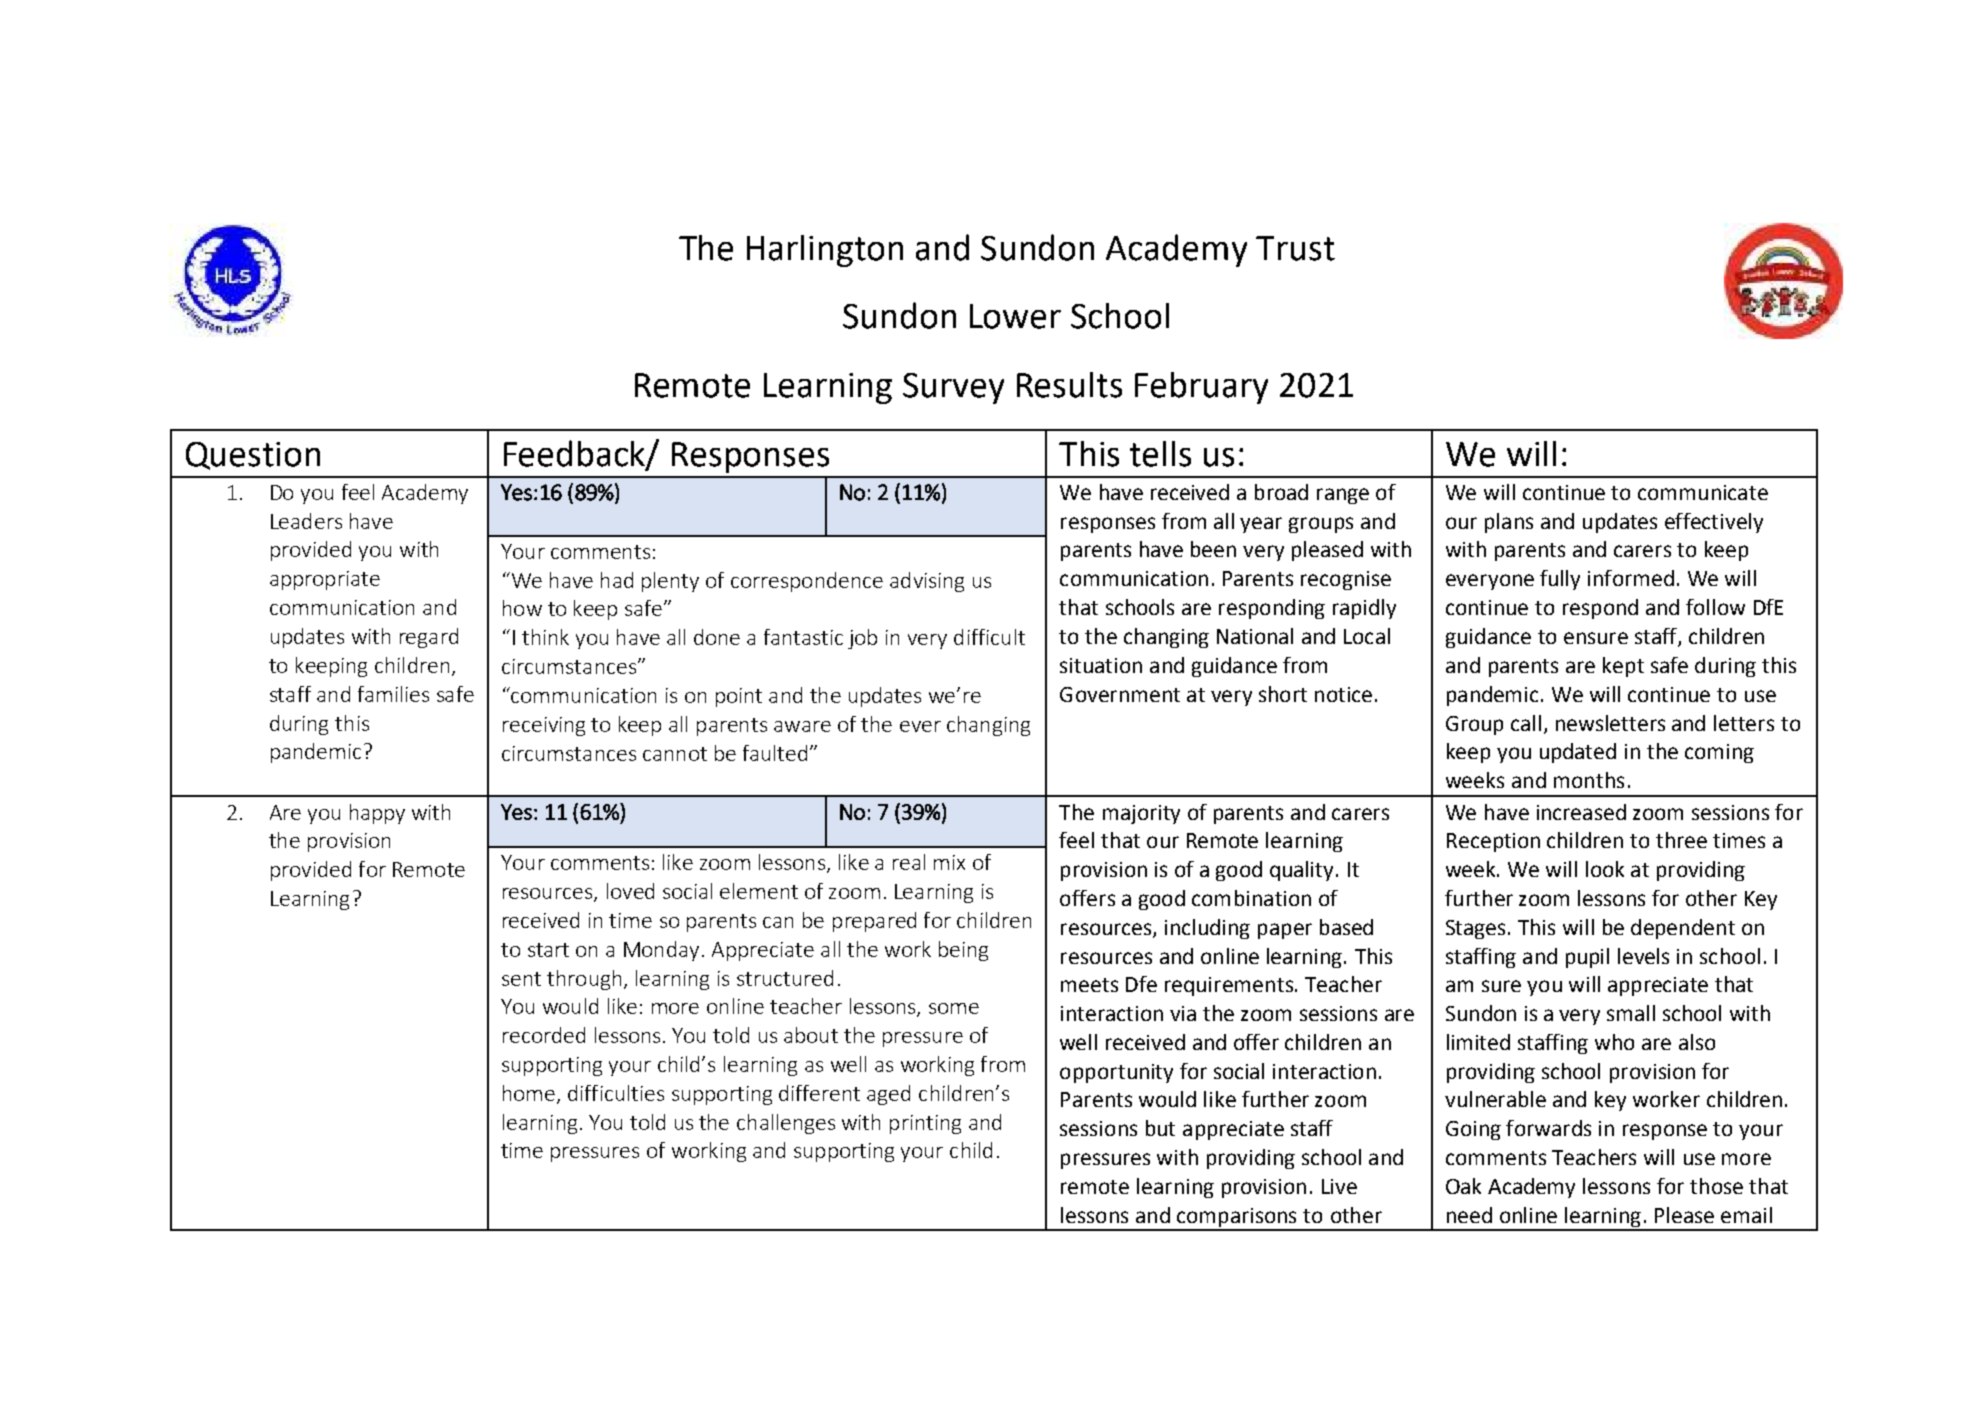 The width and height of the page is (1987, 1405). What do you see at coordinates (253, 456) in the page?
I see `Question` at bounding box center [253, 456].
